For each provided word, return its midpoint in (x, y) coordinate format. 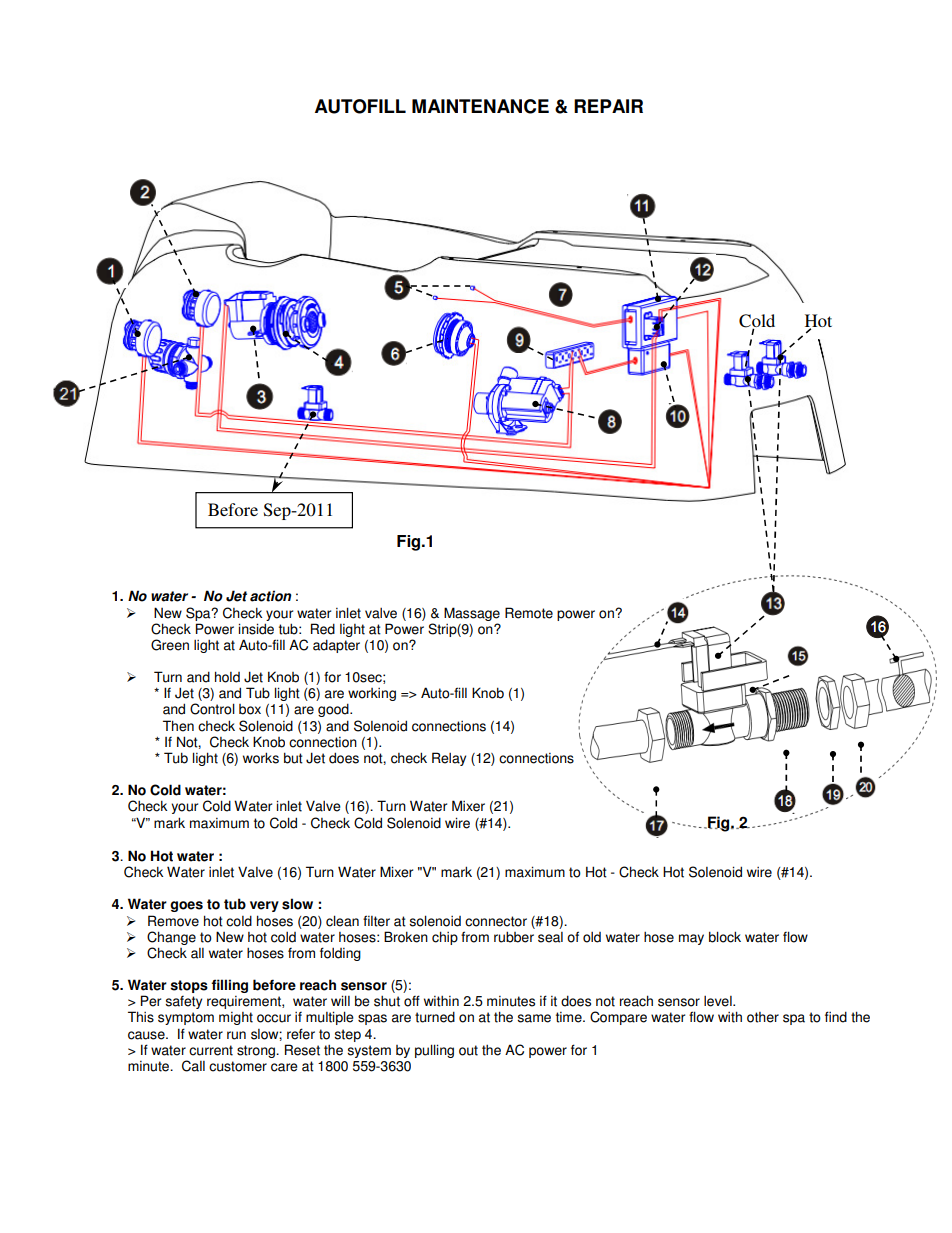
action (271, 596)
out (468, 1050)
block (725, 937)
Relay (449, 759)
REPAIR (608, 106)
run (236, 1035)
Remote (529, 613)
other (763, 1017)
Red (323, 629)
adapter (336, 646)
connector (496, 921)
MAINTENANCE (480, 106)
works (261, 758)
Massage (472, 614)
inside (256, 629)
